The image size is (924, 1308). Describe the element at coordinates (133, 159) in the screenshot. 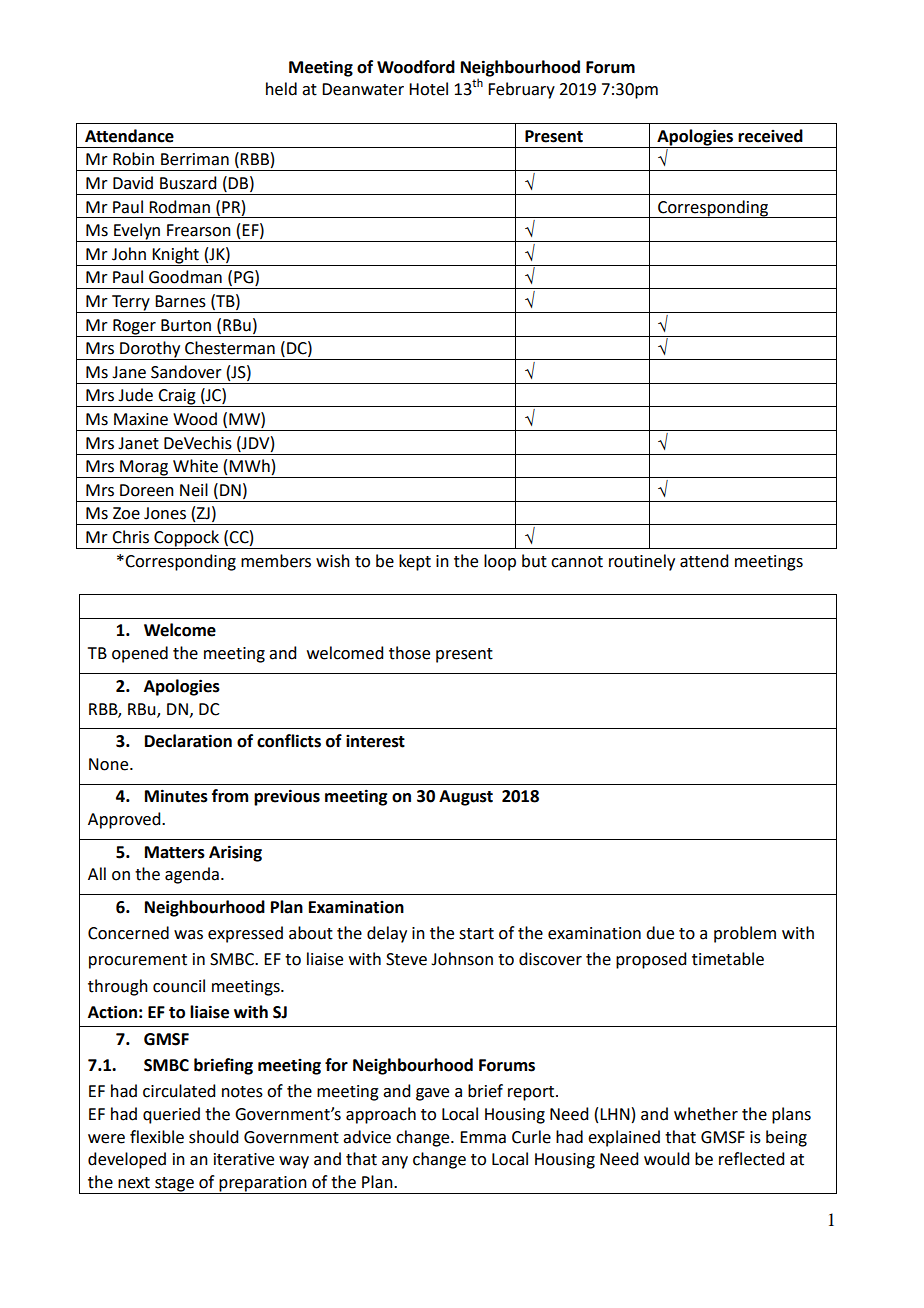

I see `Robin` at that location.
